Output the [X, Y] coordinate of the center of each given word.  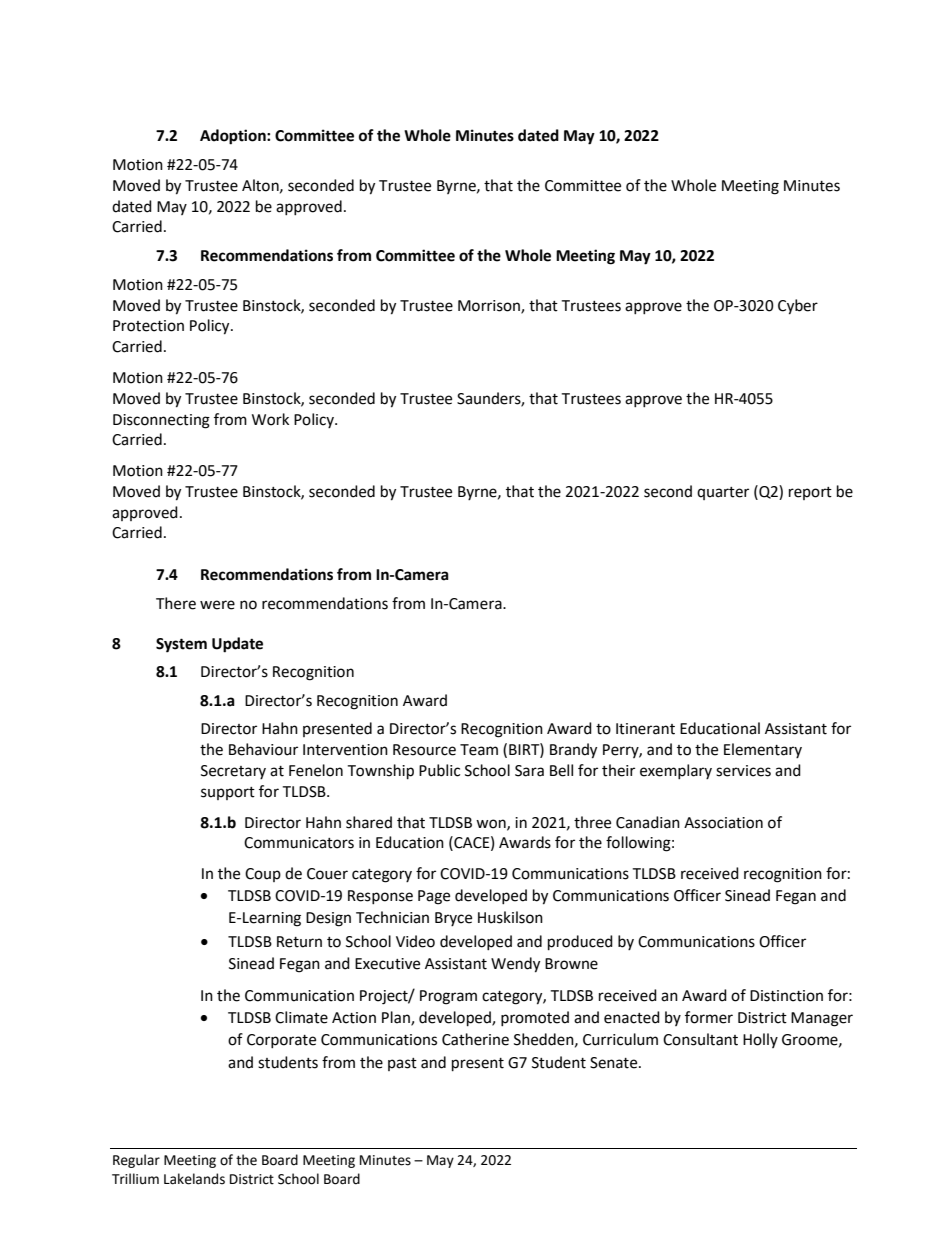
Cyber [798, 307]
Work [270, 419]
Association [723, 823]
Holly [760, 1040]
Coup [263, 875]
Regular [136, 1161]
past [402, 1064]
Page [434, 897]
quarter [723, 493]
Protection [148, 326]
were [217, 605]
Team [479, 750]
